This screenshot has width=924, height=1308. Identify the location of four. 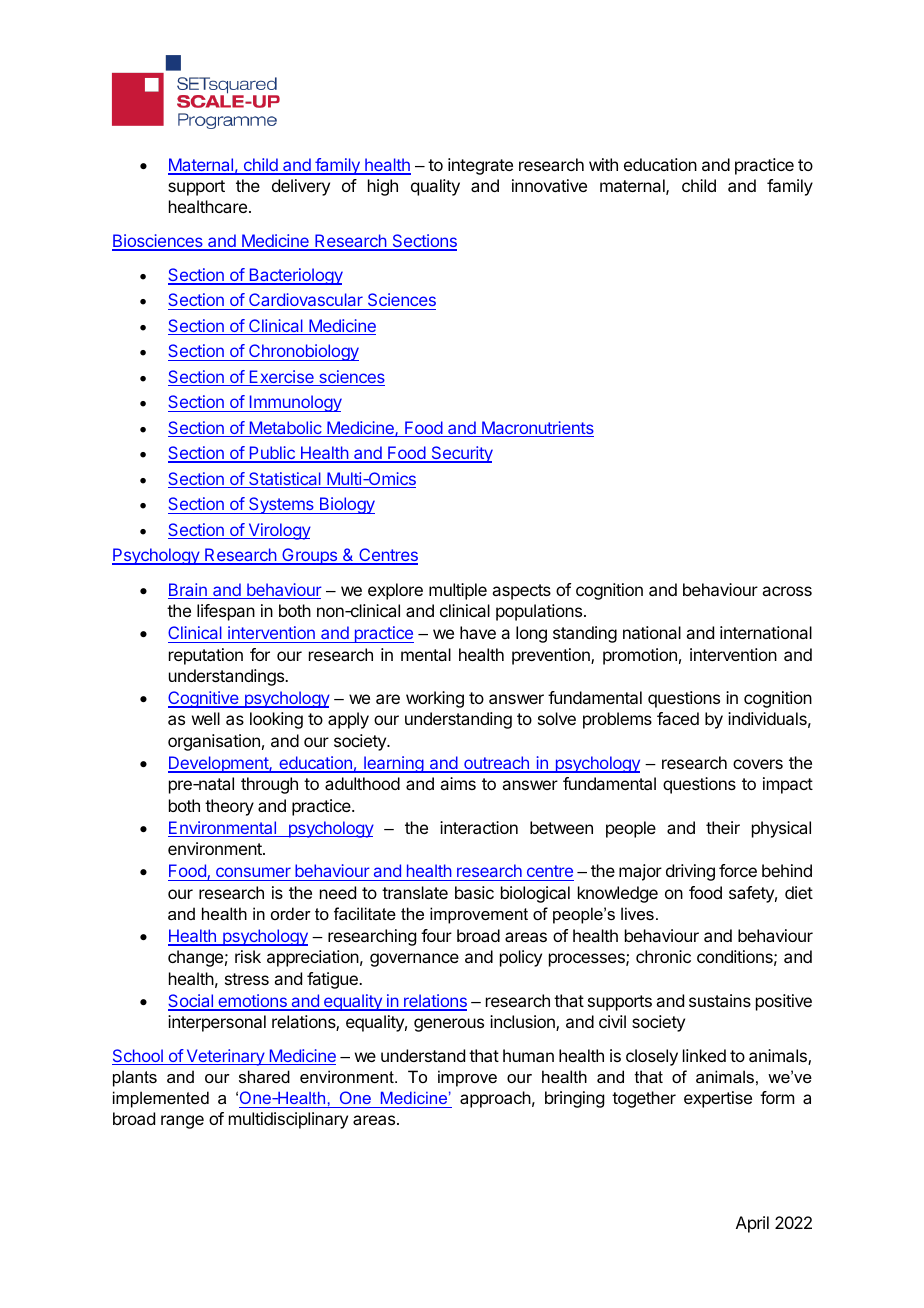
(436, 935).
